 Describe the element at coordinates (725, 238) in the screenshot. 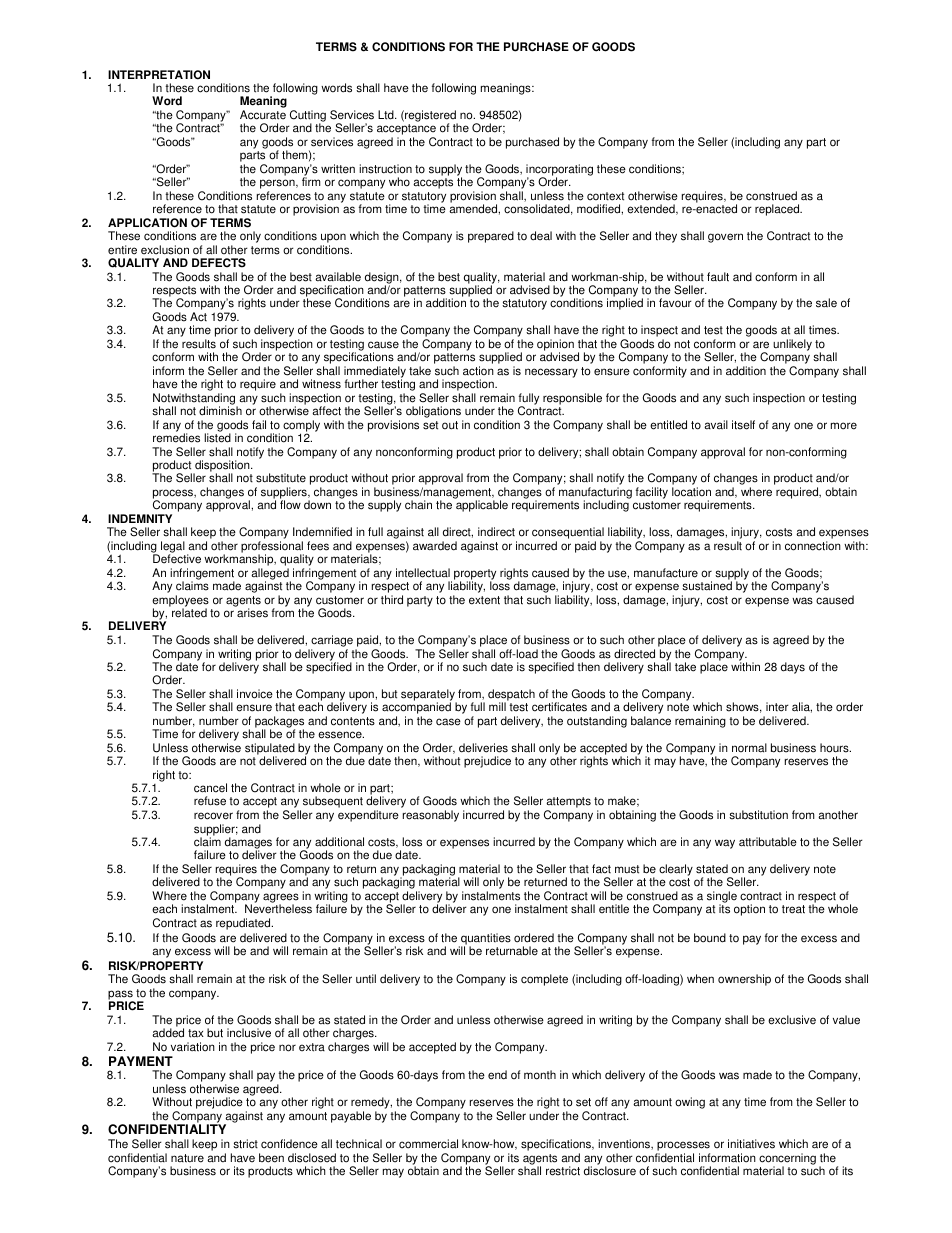

I see `govern` at that location.
